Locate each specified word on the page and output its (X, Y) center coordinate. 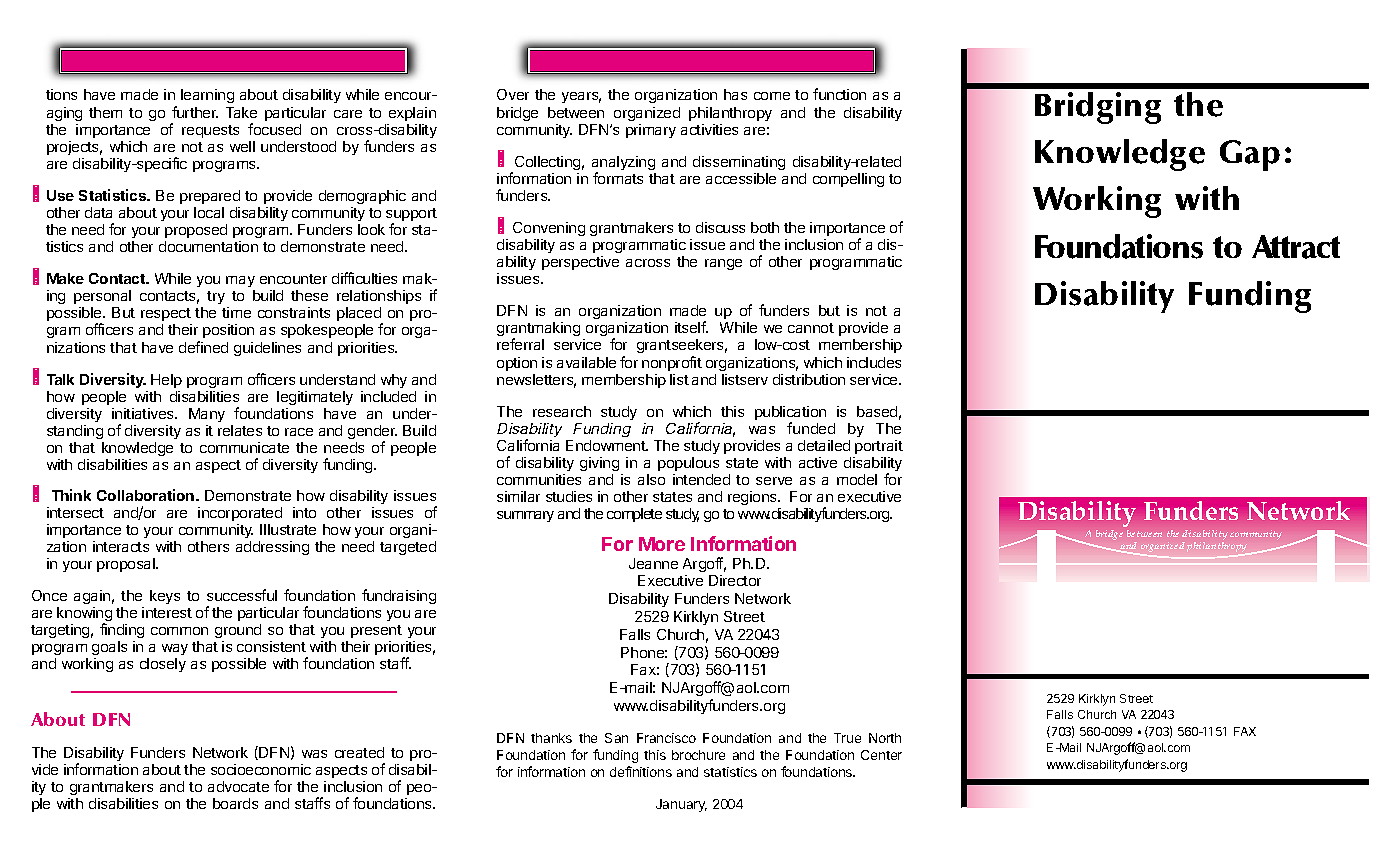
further (195, 112)
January (681, 805)
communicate (244, 447)
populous (688, 464)
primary (651, 131)
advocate (238, 786)
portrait (879, 447)
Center (881, 755)
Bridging (1098, 108)
